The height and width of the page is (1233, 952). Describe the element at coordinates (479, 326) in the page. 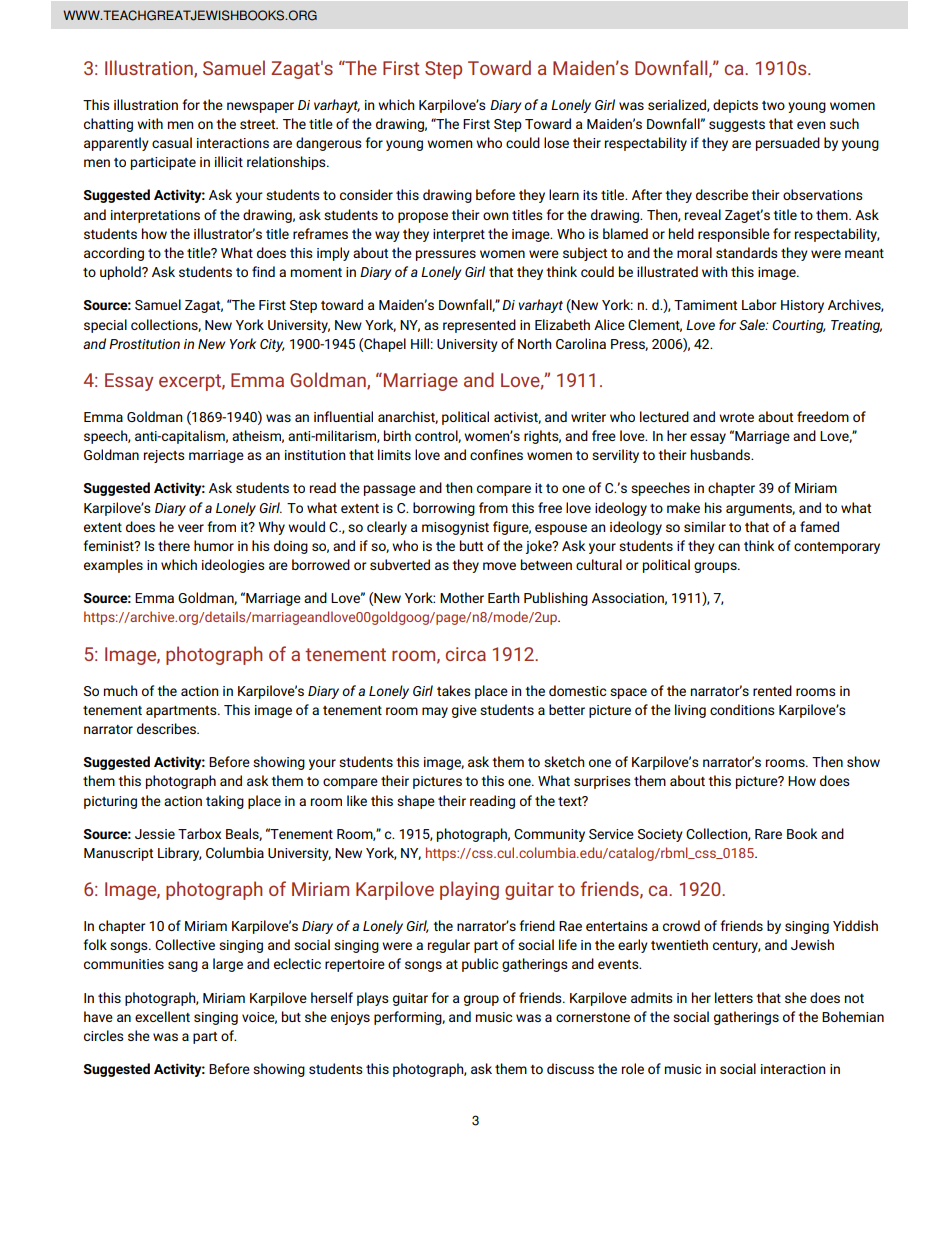

I see `represented` at that location.
